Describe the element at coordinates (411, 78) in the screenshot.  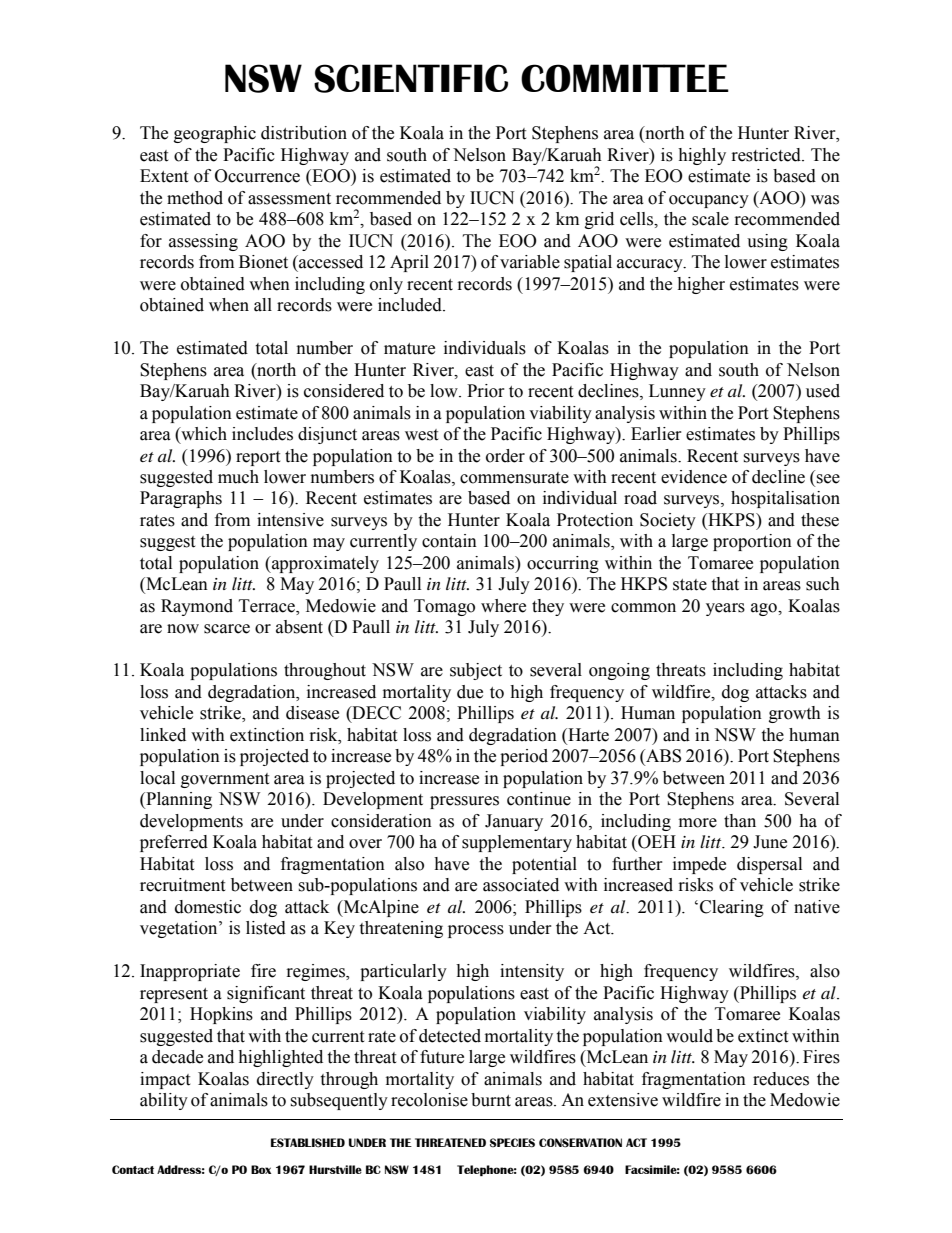
I see `SCIENTIFIC` at that location.
